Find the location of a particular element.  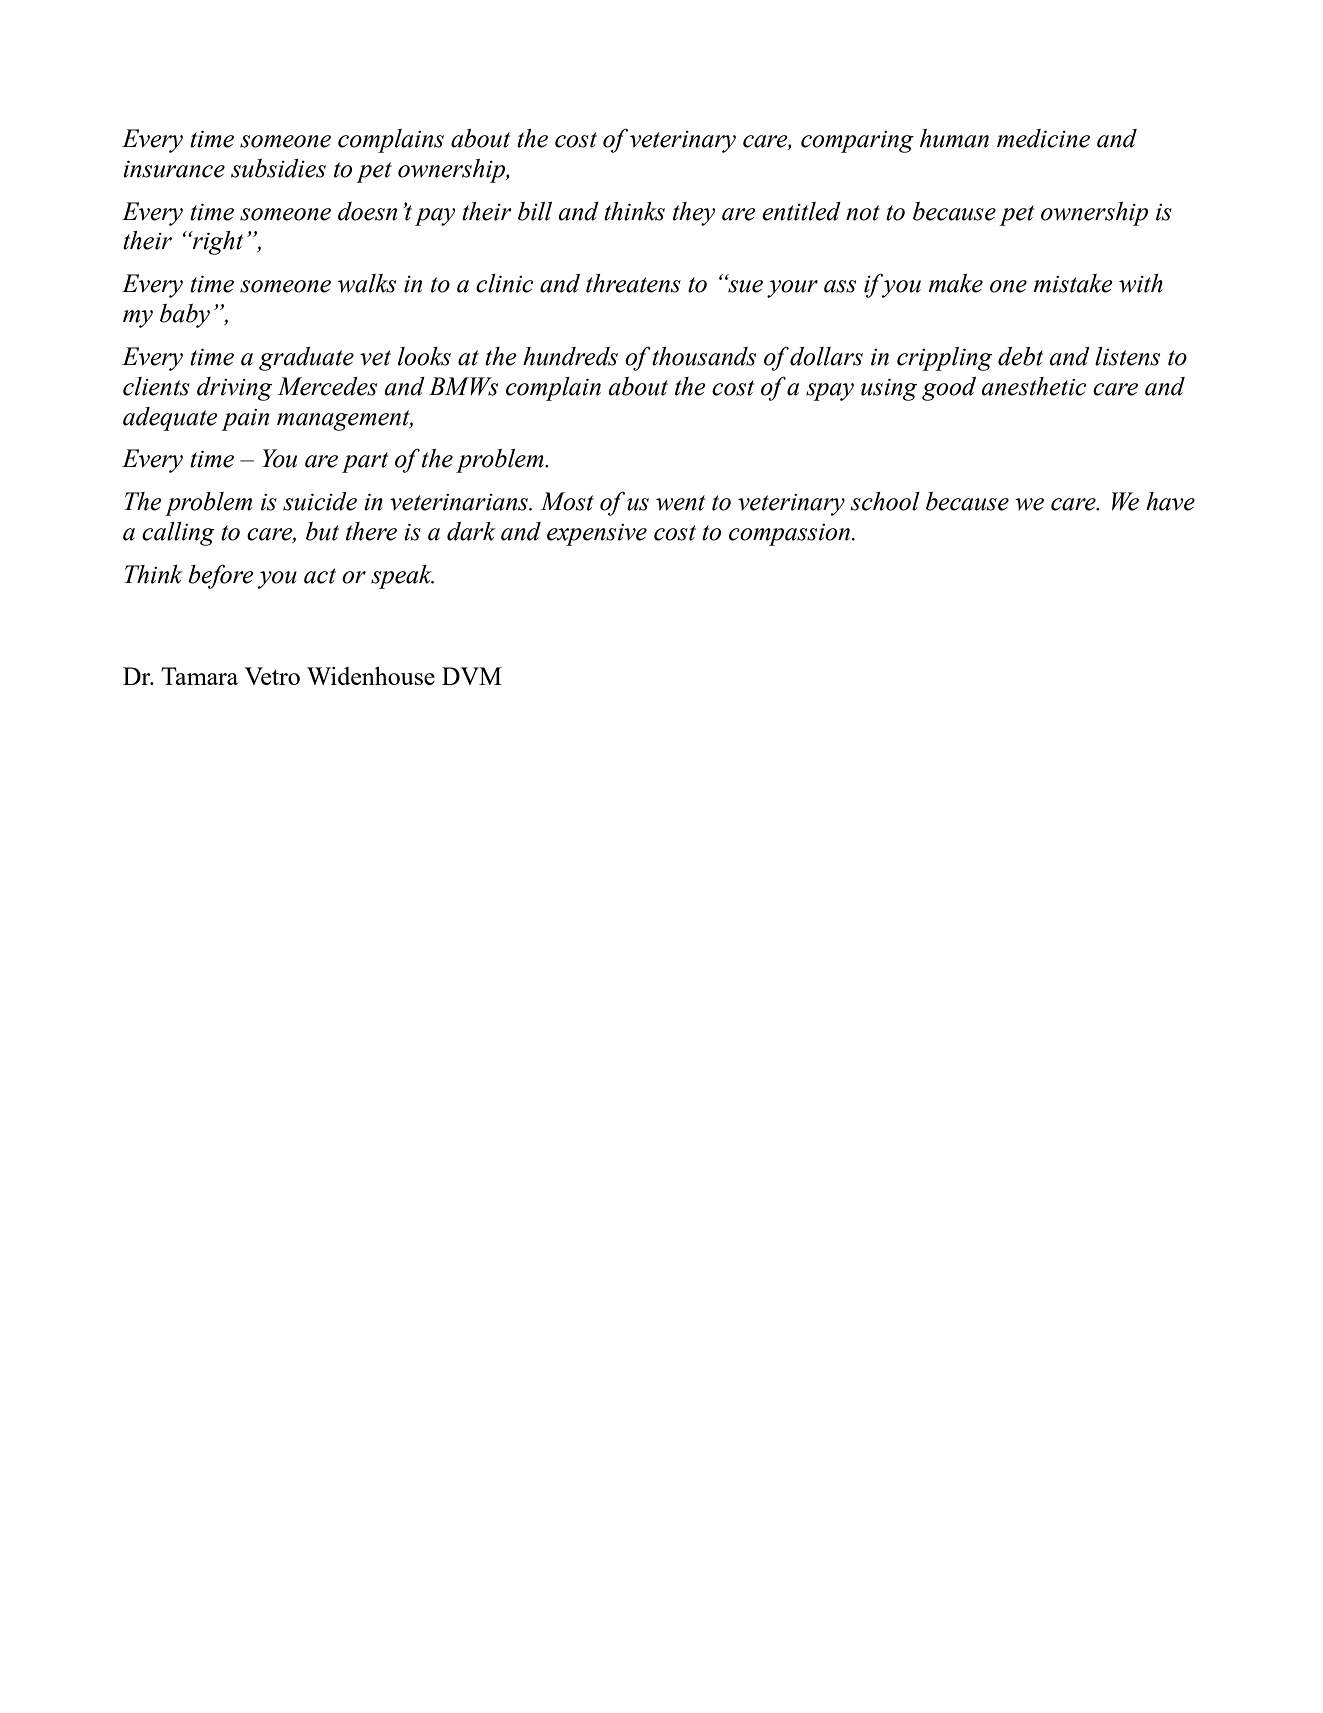

medicine is located at coordinates (1043, 138).
